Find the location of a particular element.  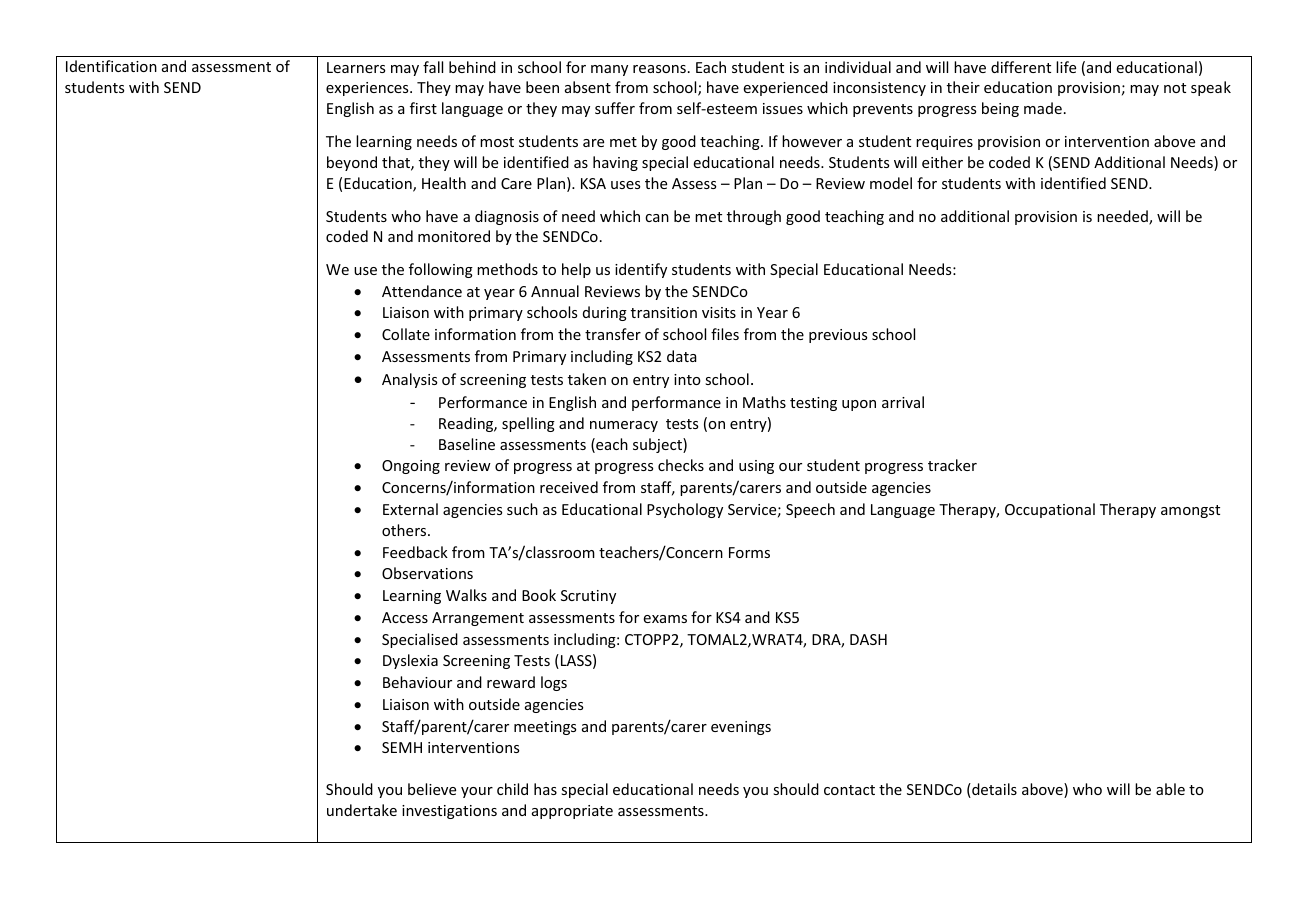

tracker is located at coordinates (952, 465).
